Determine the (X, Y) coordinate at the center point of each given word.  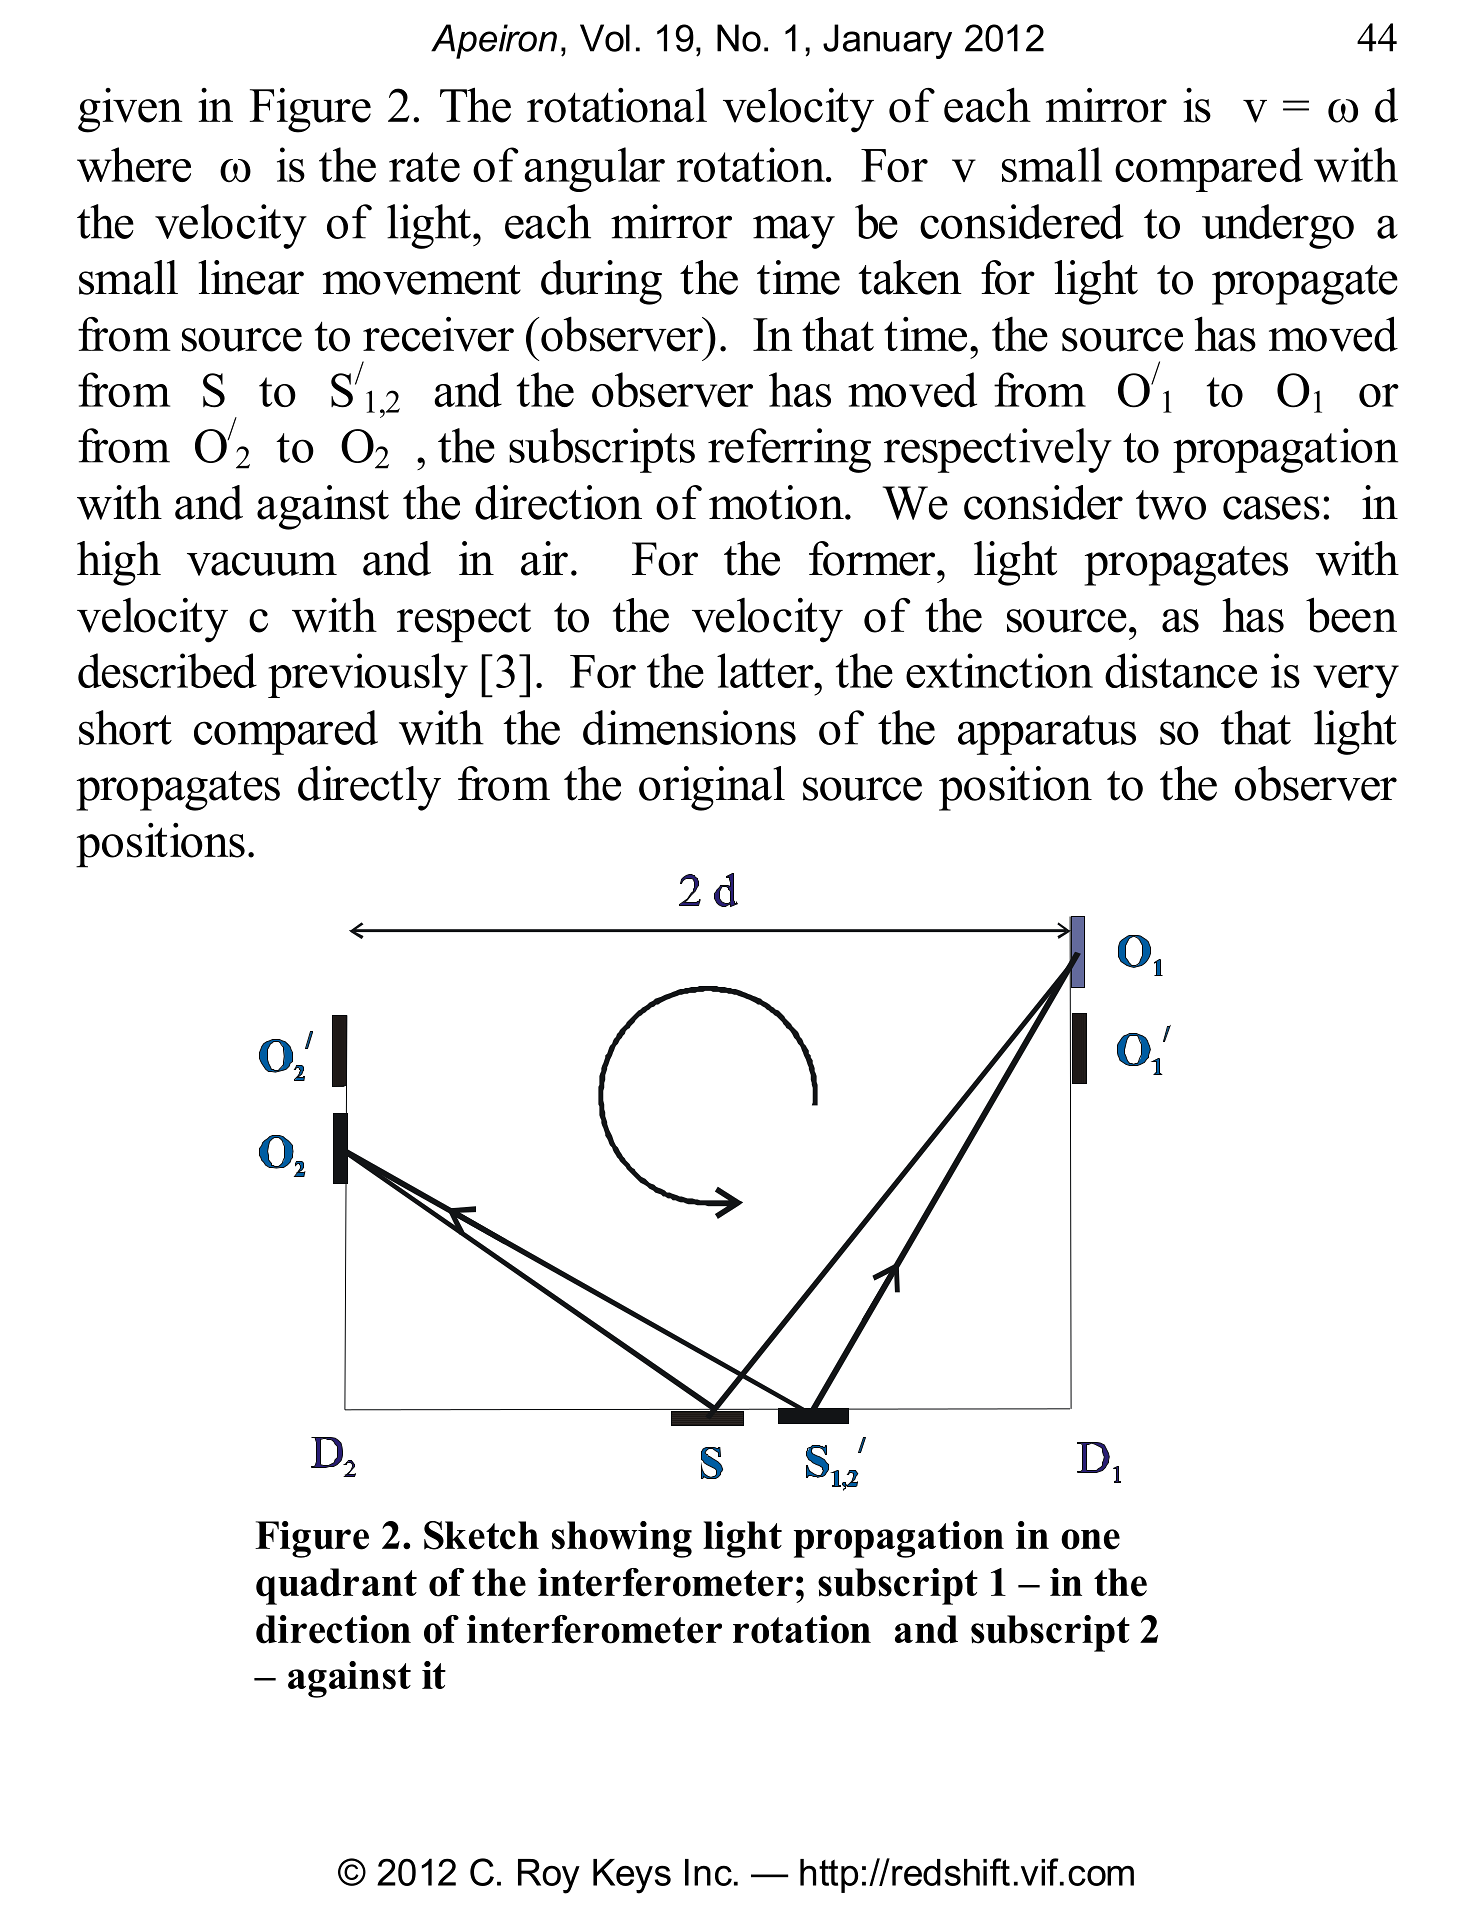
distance (1181, 670)
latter (766, 670)
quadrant (336, 1586)
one (1090, 1539)
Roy (549, 1876)
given (130, 110)
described (167, 670)
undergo (1278, 226)
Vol (605, 38)
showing (622, 1539)
